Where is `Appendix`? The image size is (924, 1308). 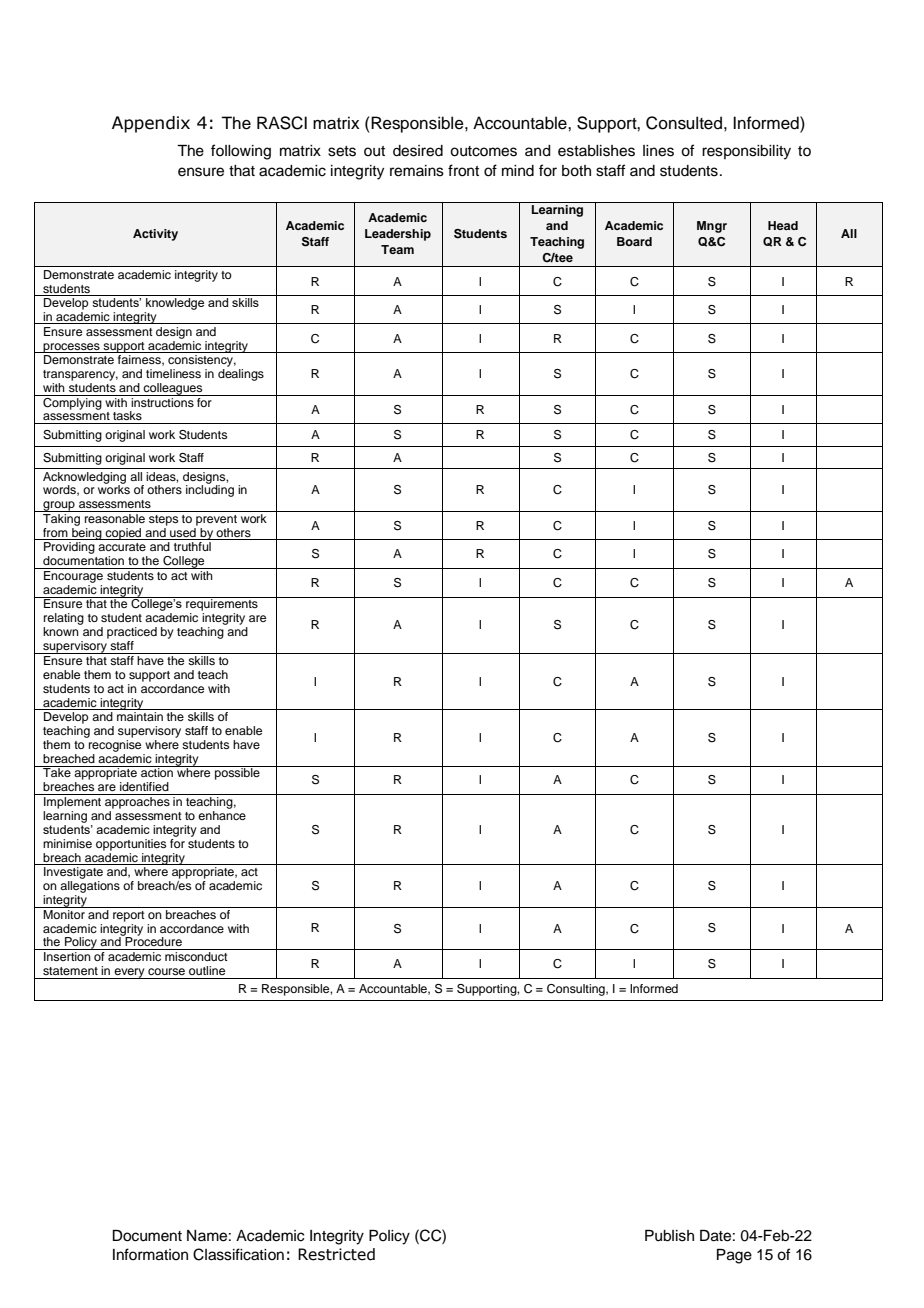
Appendix is located at coordinates (151, 124).
